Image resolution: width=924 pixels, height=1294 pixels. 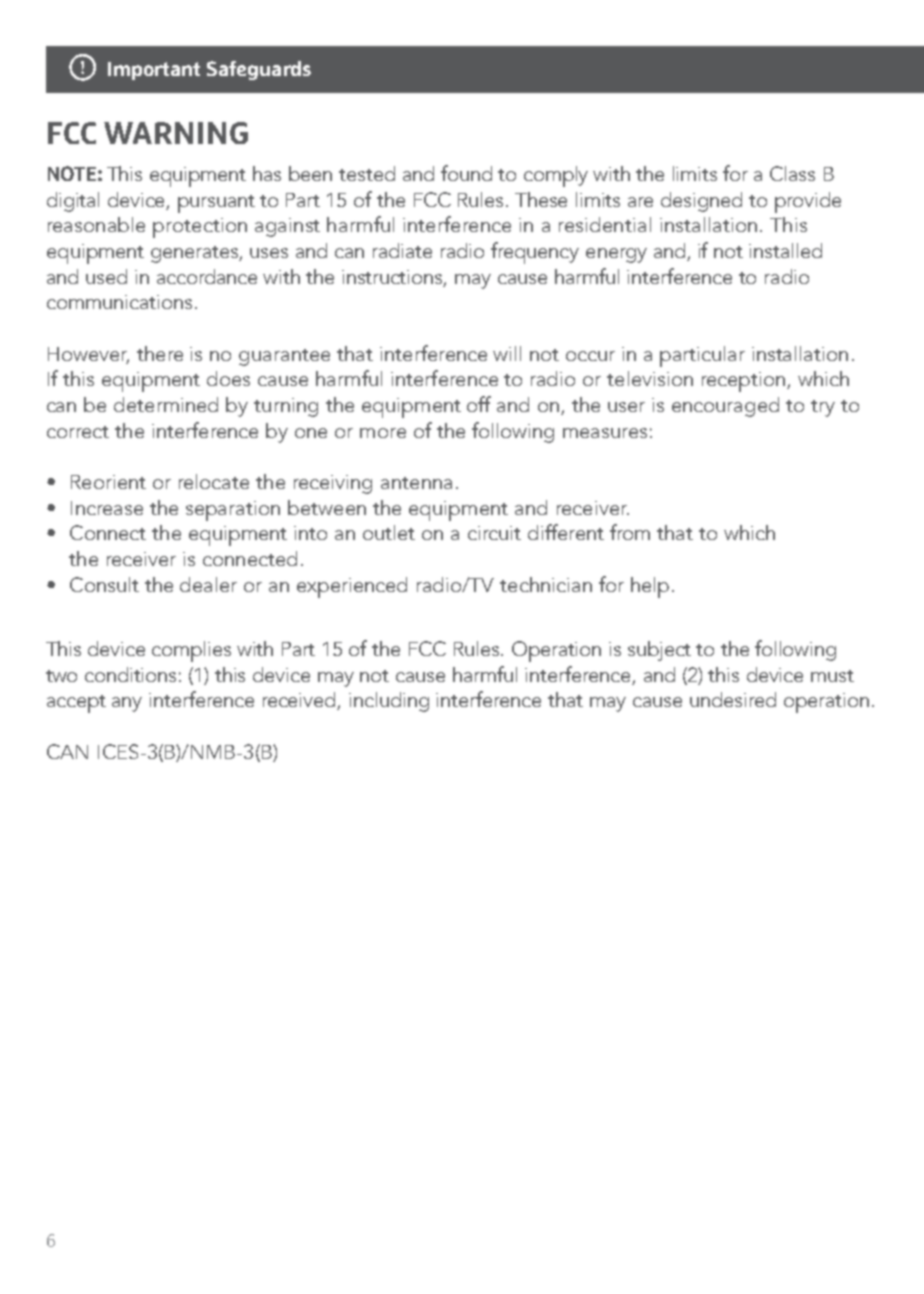 I want to click on radiate, so click(x=402, y=250).
